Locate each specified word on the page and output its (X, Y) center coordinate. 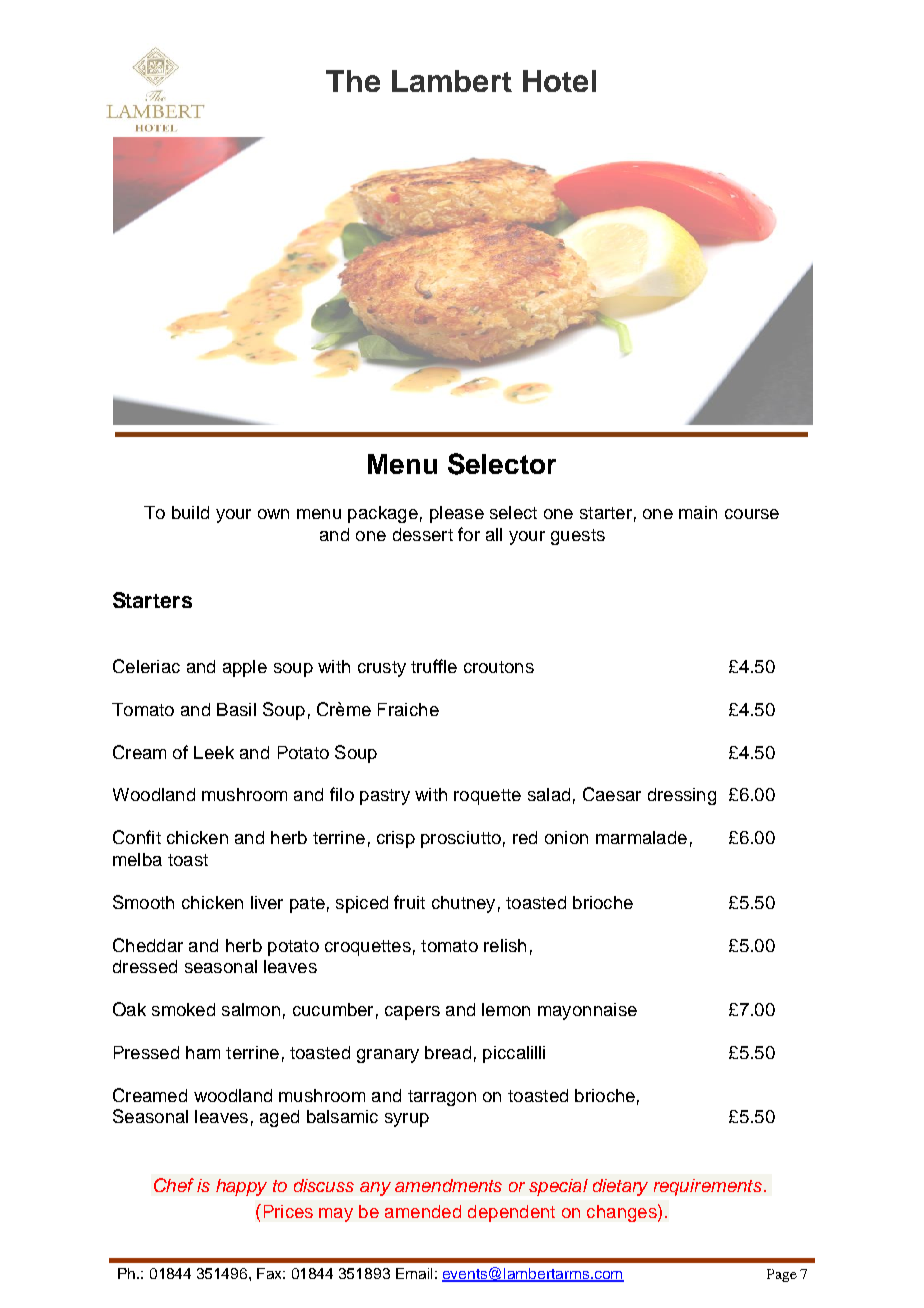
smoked (183, 1009)
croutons (499, 667)
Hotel (559, 81)
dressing (682, 796)
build (190, 512)
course (752, 514)
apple (245, 668)
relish (505, 945)
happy (241, 1187)
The (353, 81)
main (698, 512)
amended (423, 1211)
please (457, 514)
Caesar (612, 794)
